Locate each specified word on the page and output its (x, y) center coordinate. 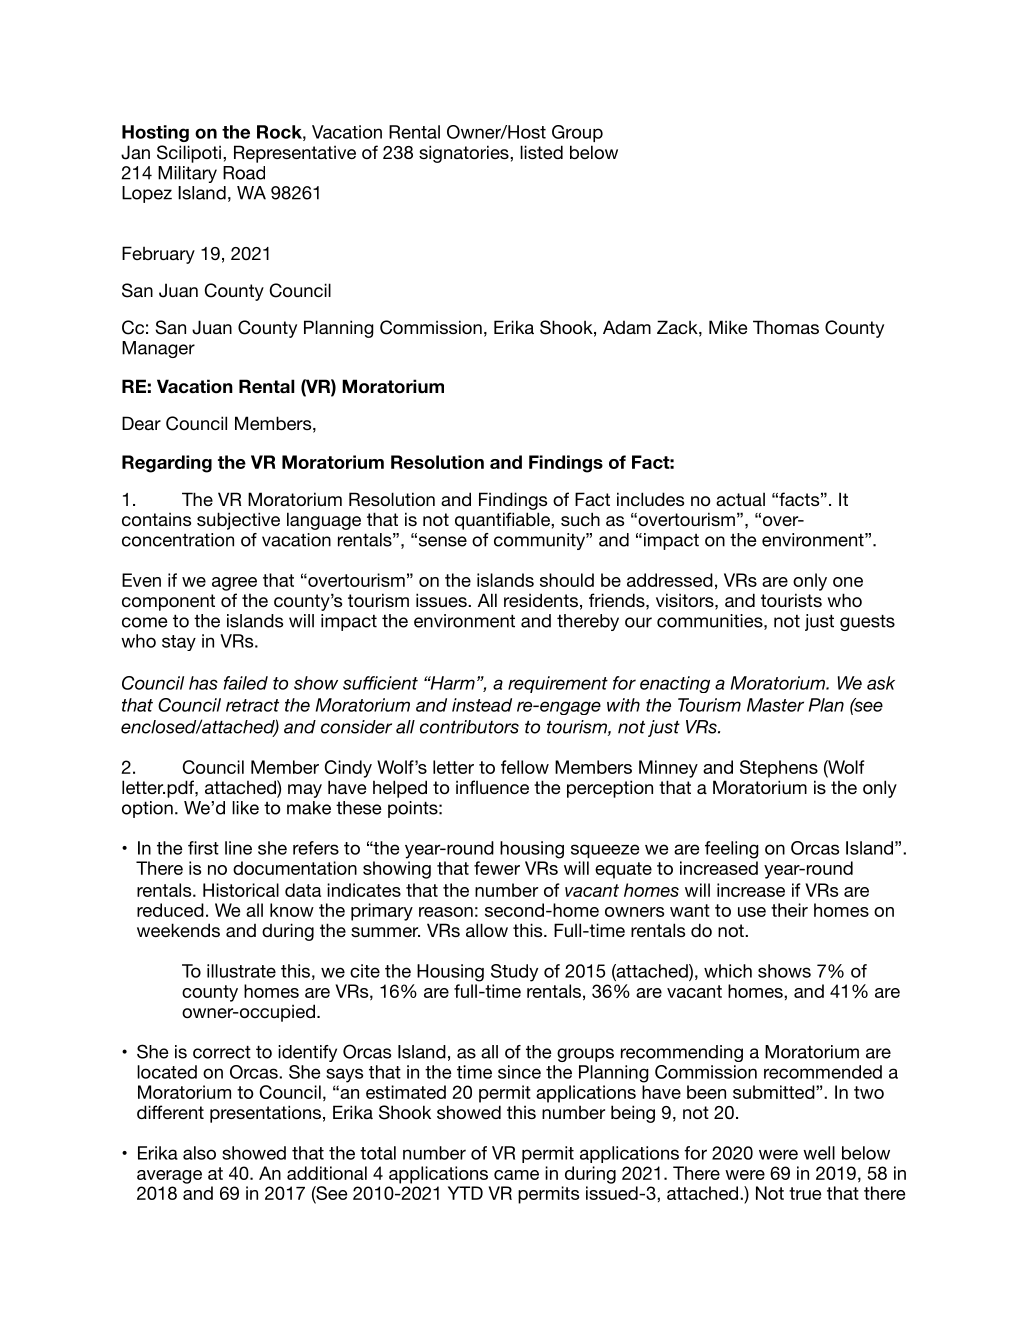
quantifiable (503, 521)
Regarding (167, 464)
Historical (241, 890)
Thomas (786, 327)
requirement (558, 684)
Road (244, 173)
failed (246, 683)
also (199, 1153)
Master (775, 705)
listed (541, 152)
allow (487, 930)
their (789, 910)
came (516, 1175)
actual (740, 499)
